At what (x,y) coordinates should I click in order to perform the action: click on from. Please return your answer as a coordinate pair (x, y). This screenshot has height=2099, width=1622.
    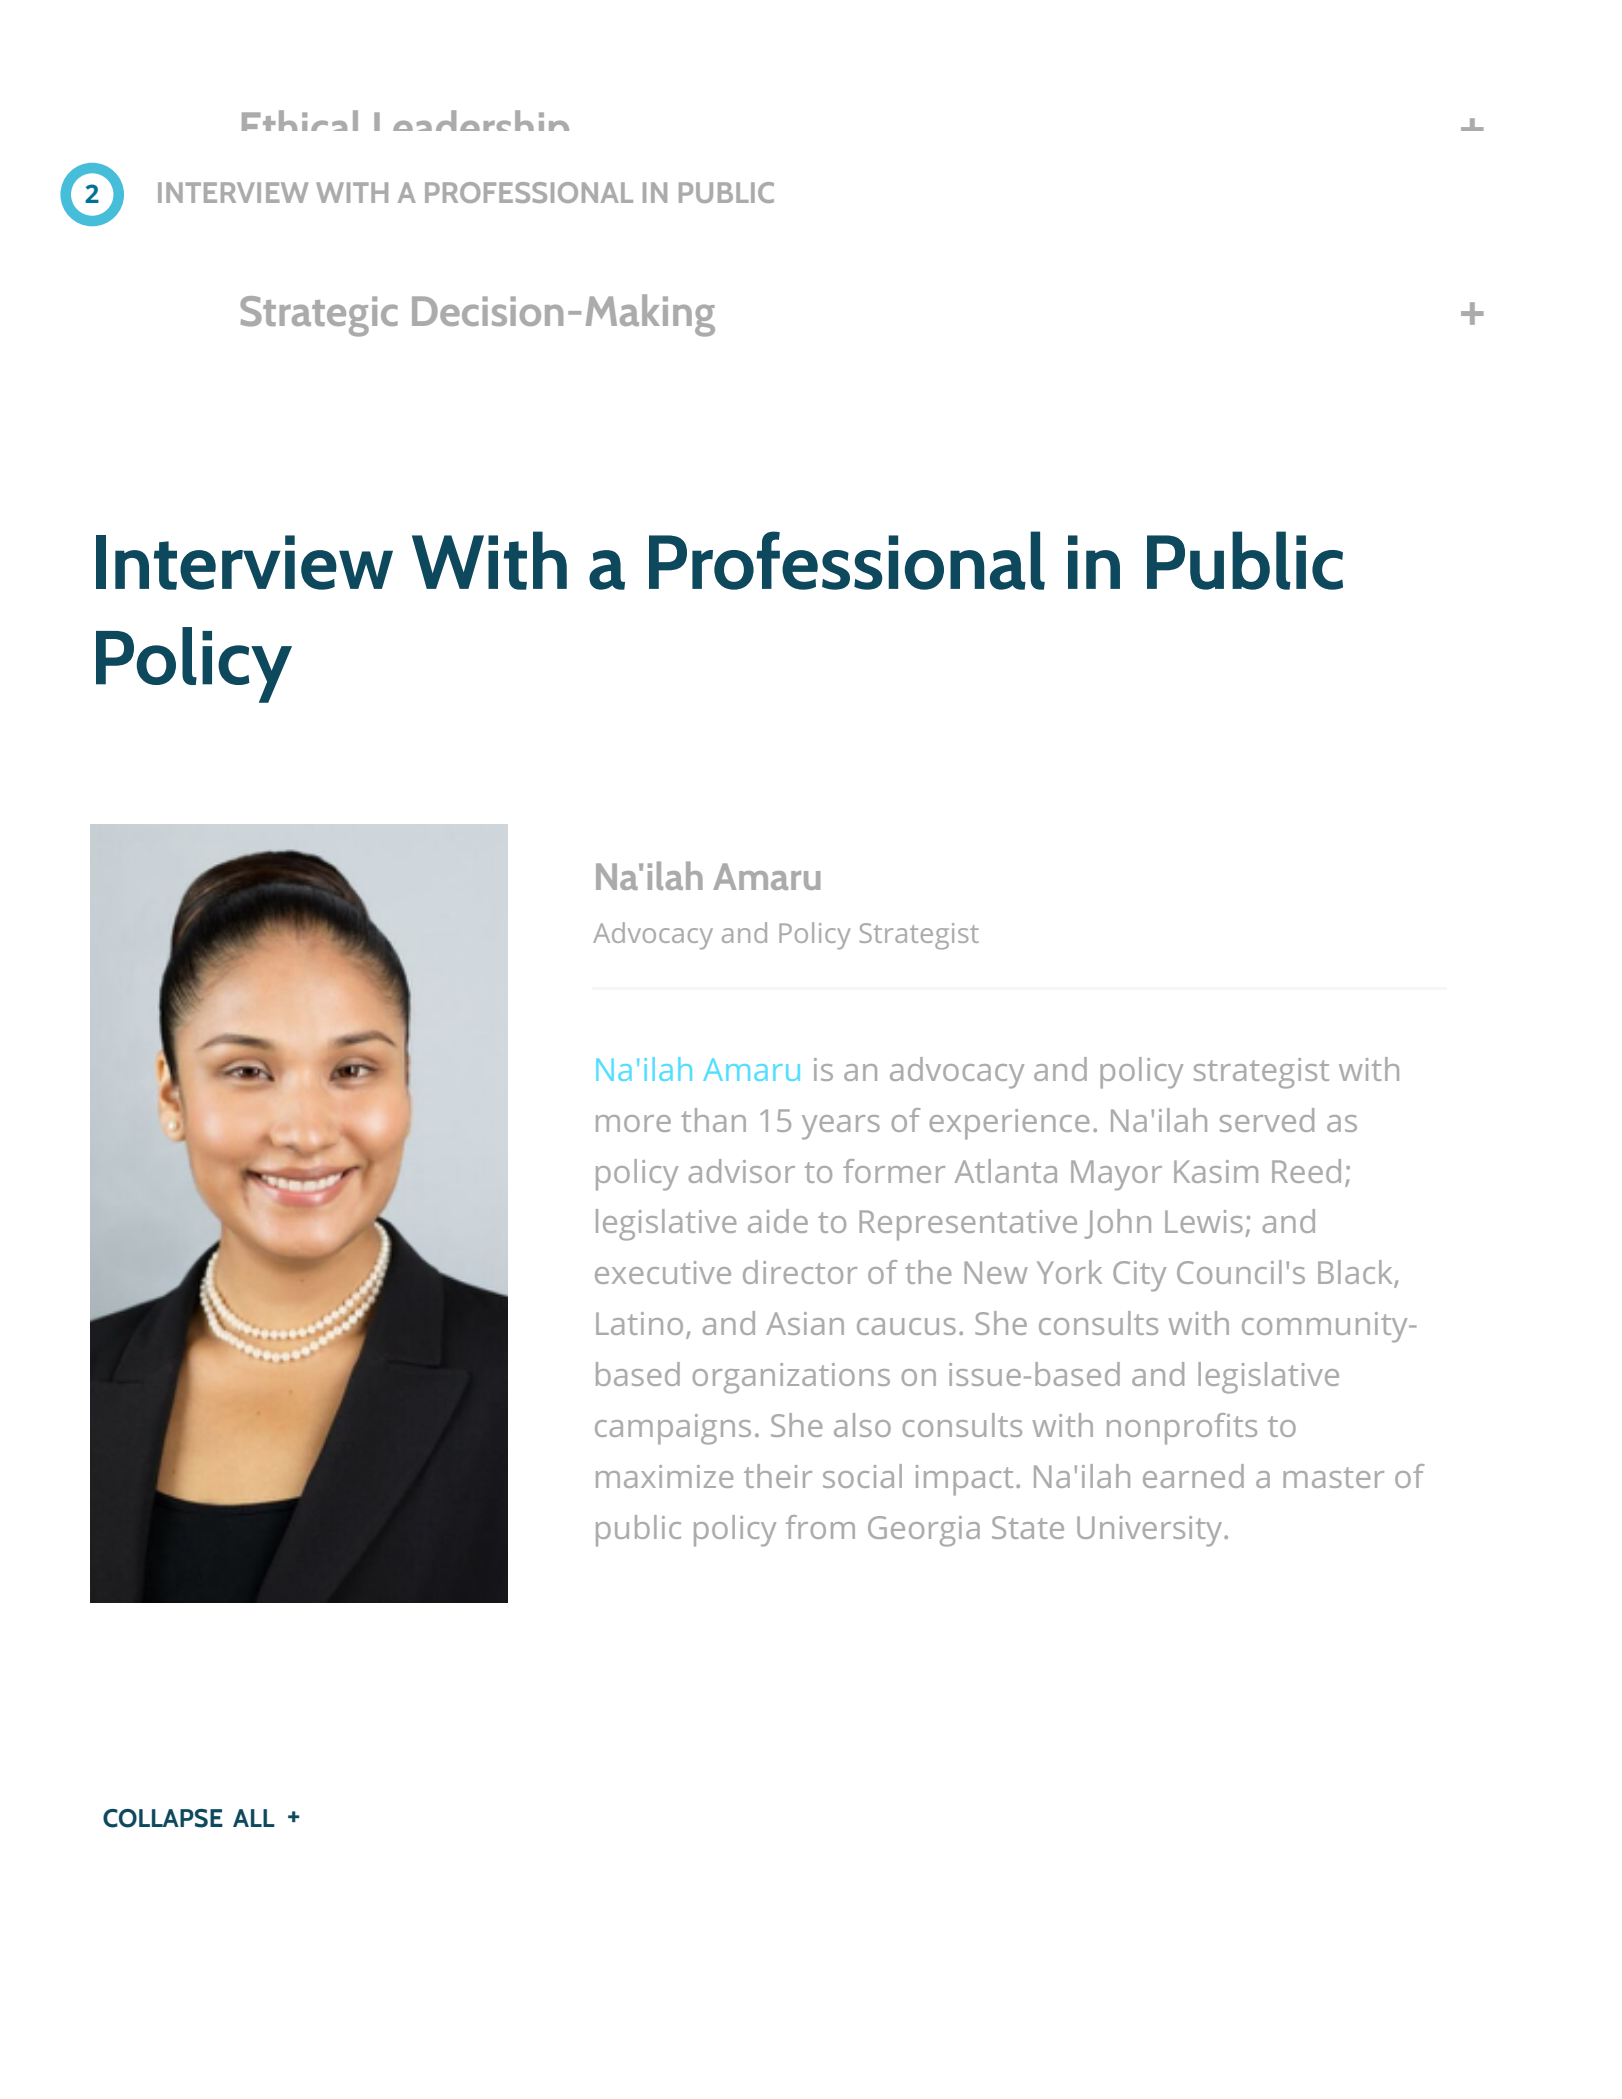
    Looking at the image, I should click on (820, 1527).
